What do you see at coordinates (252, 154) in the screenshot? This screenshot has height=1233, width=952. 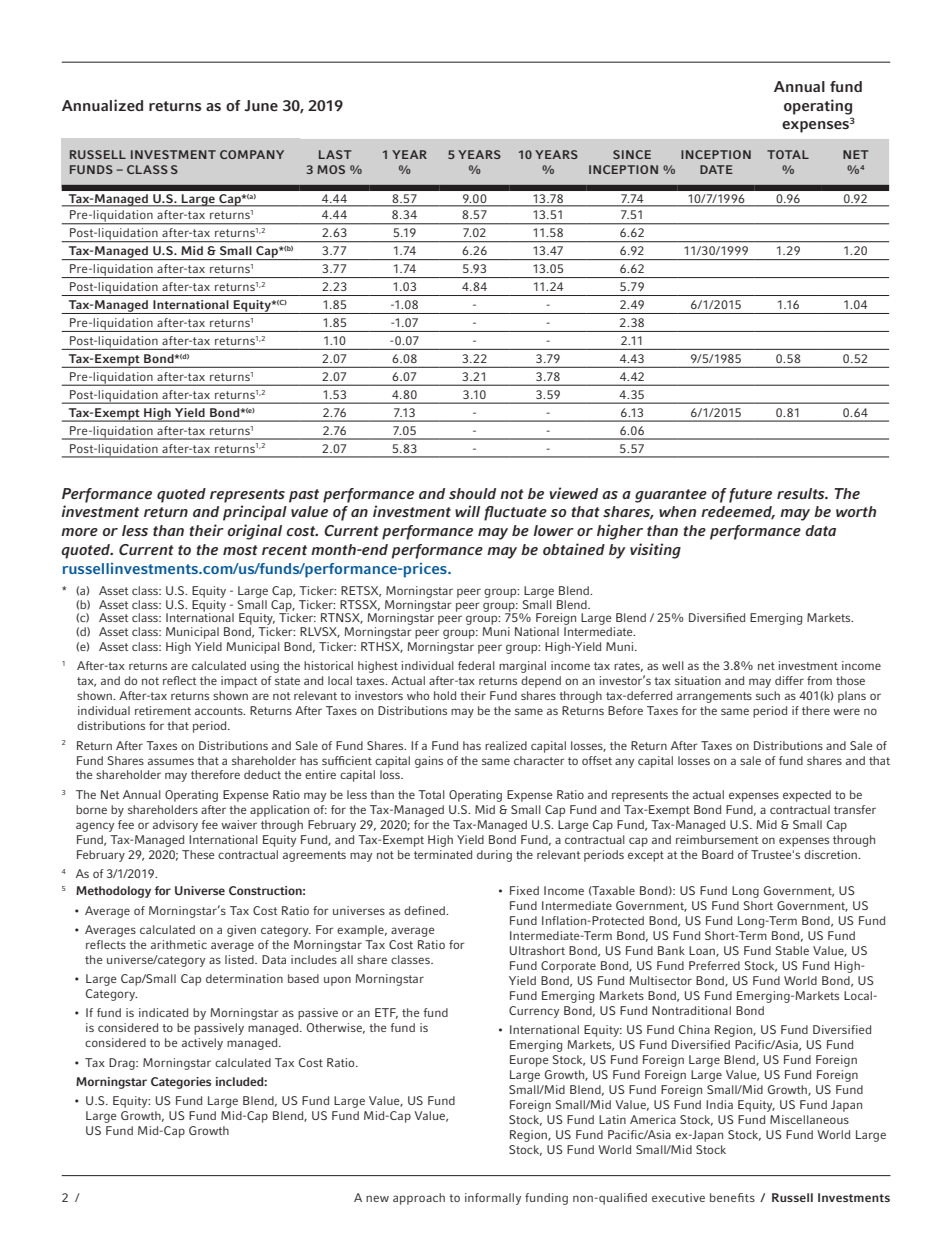 I see `COMPANY` at bounding box center [252, 154].
